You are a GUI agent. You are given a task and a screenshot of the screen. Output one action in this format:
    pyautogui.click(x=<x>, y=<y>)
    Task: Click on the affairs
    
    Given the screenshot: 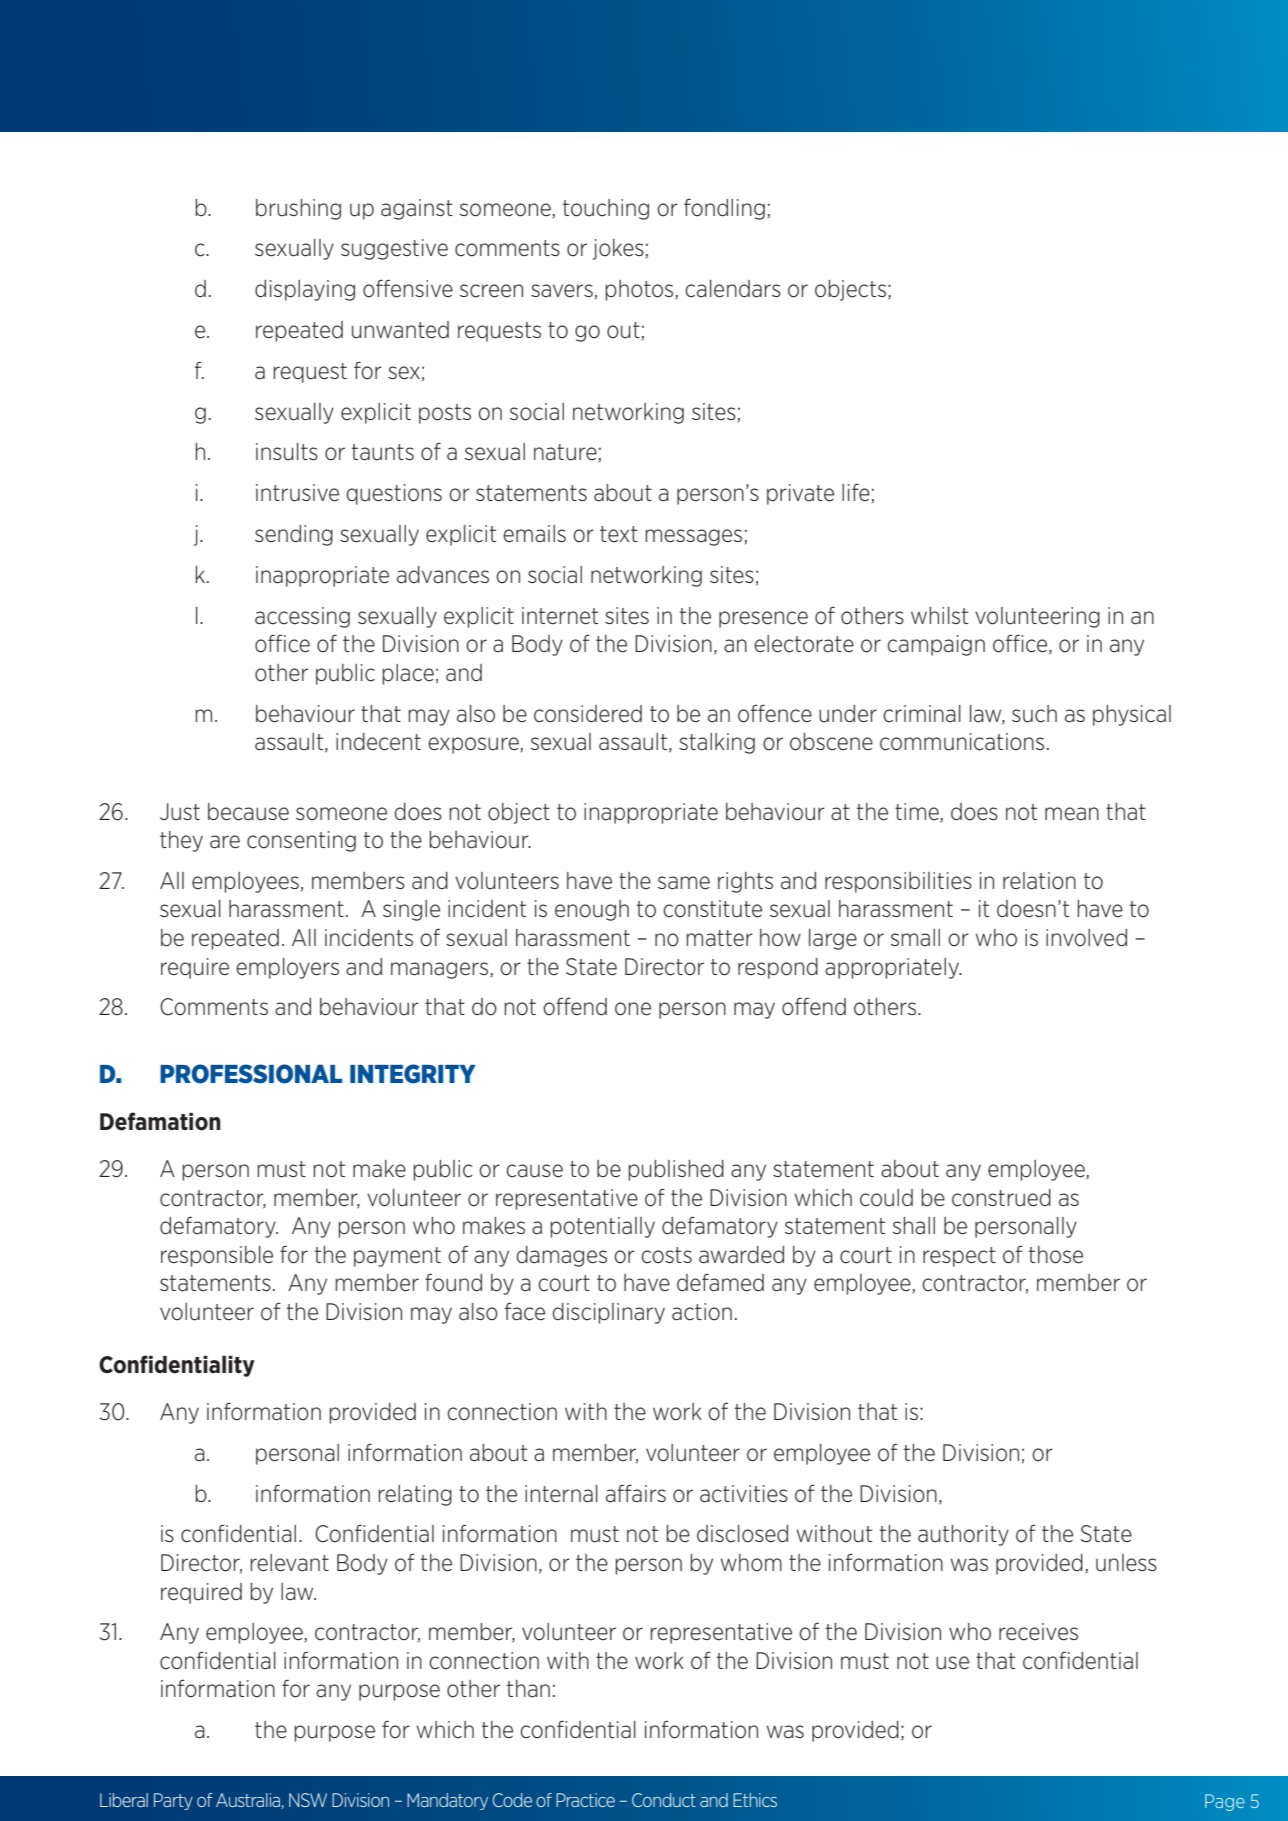 What is the action you would take?
    pyautogui.click(x=636, y=1493)
